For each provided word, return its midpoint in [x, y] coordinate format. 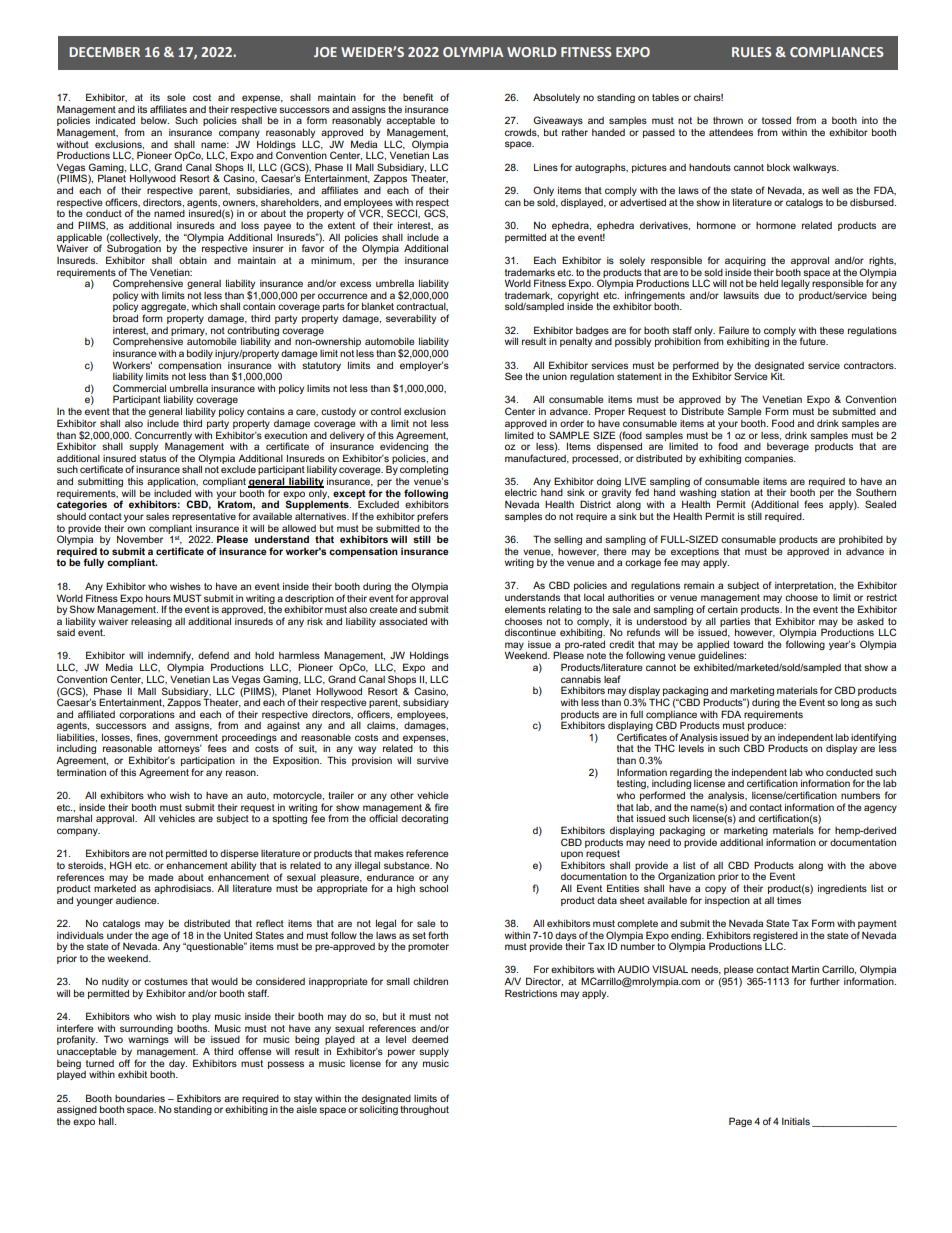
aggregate [165, 309]
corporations [147, 715]
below [155, 120]
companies [770, 459]
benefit [418, 97]
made [161, 877]
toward [748, 644]
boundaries [140, 1098]
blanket [378, 306]
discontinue [530, 632]
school [433, 888]
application [172, 482]
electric [521, 492]
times [789, 900]
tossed [776, 120]
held [769, 283]
